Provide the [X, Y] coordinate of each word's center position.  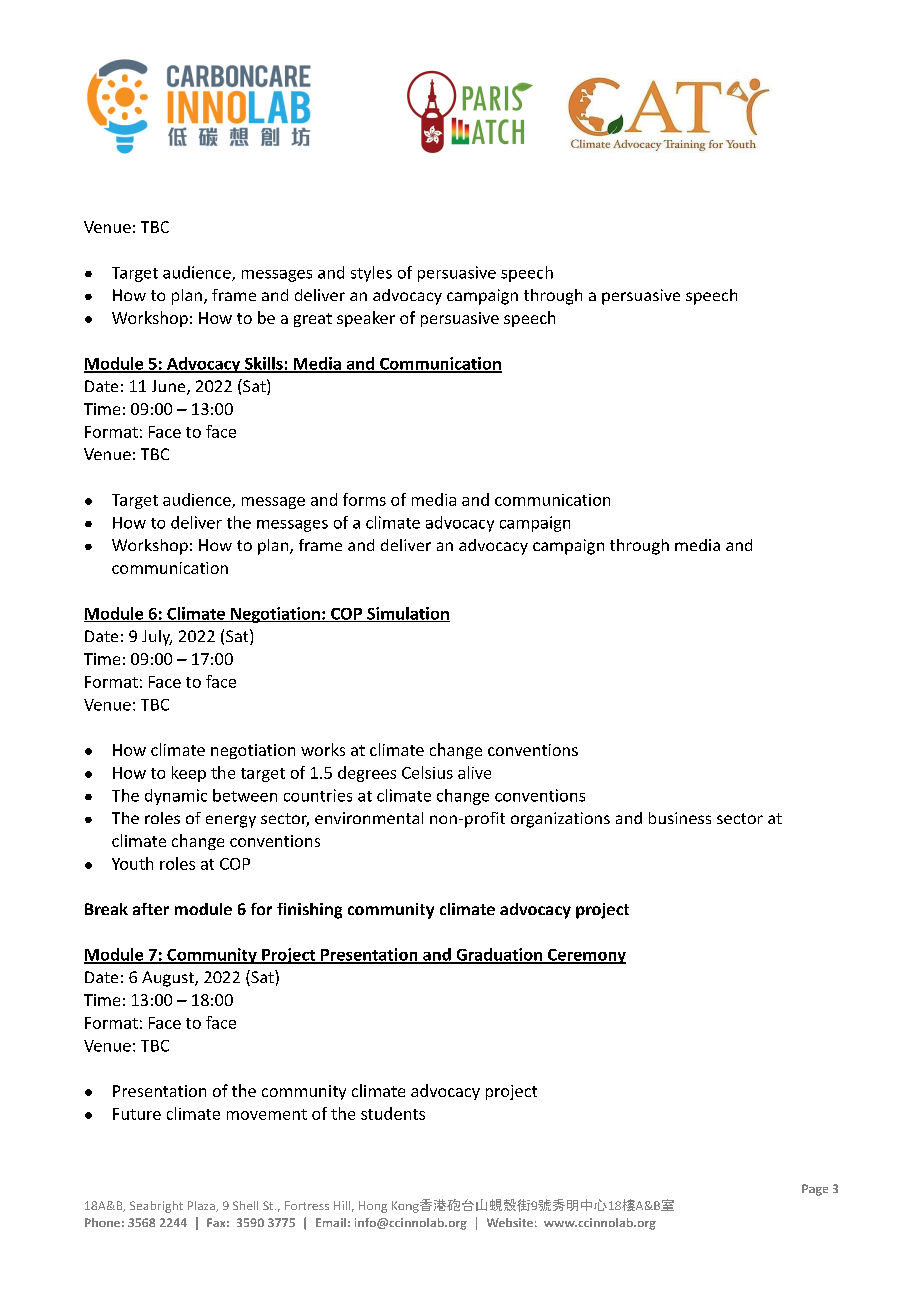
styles [371, 274]
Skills [263, 364]
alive [474, 772]
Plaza [202, 1206]
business [680, 818]
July [157, 638]
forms [364, 499]
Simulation [407, 614]
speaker [366, 319]
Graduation [499, 955]
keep [189, 774]
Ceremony [586, 956]
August [169, 979]
